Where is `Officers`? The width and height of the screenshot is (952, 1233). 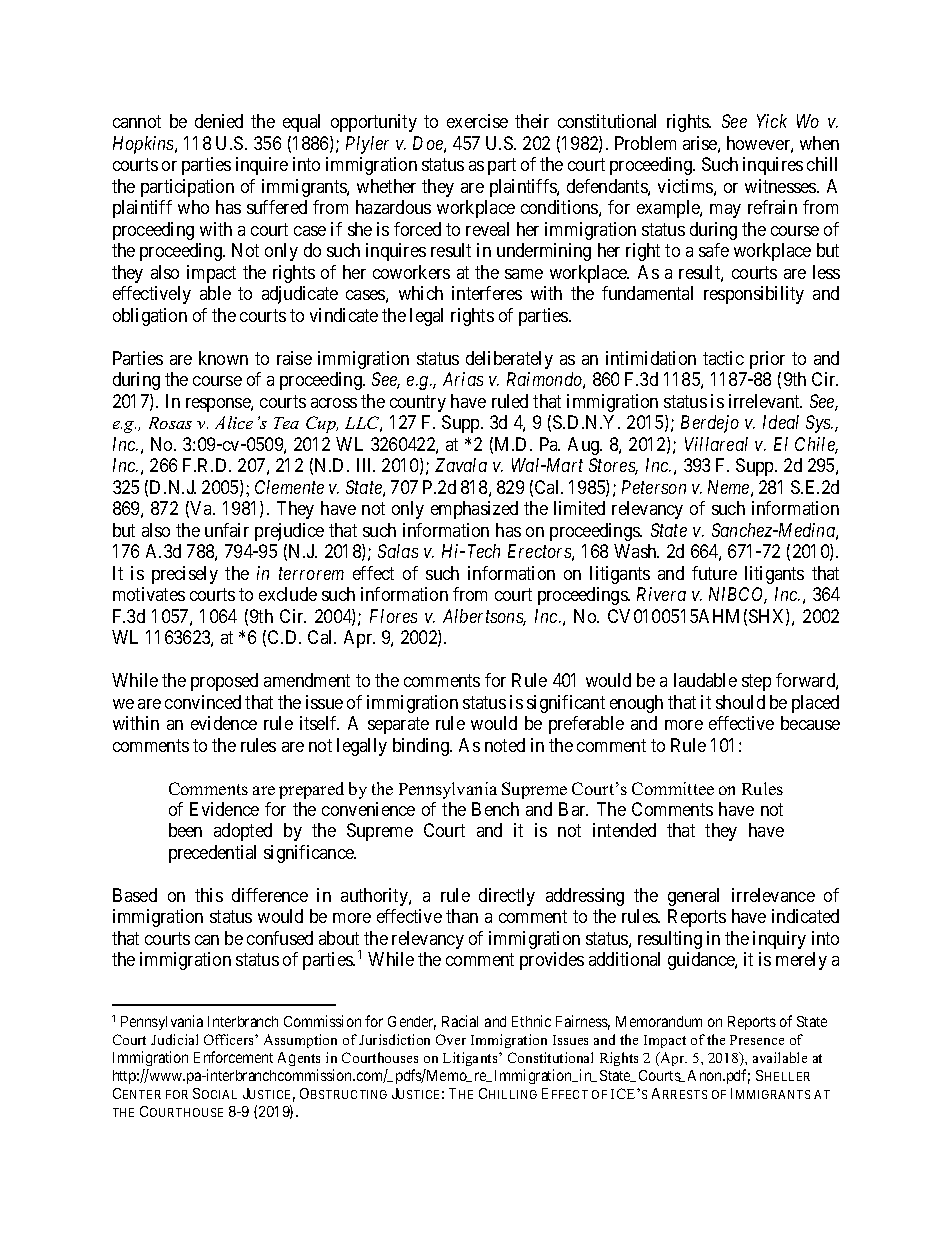
Officers is located at coordinates (230, 1039).
